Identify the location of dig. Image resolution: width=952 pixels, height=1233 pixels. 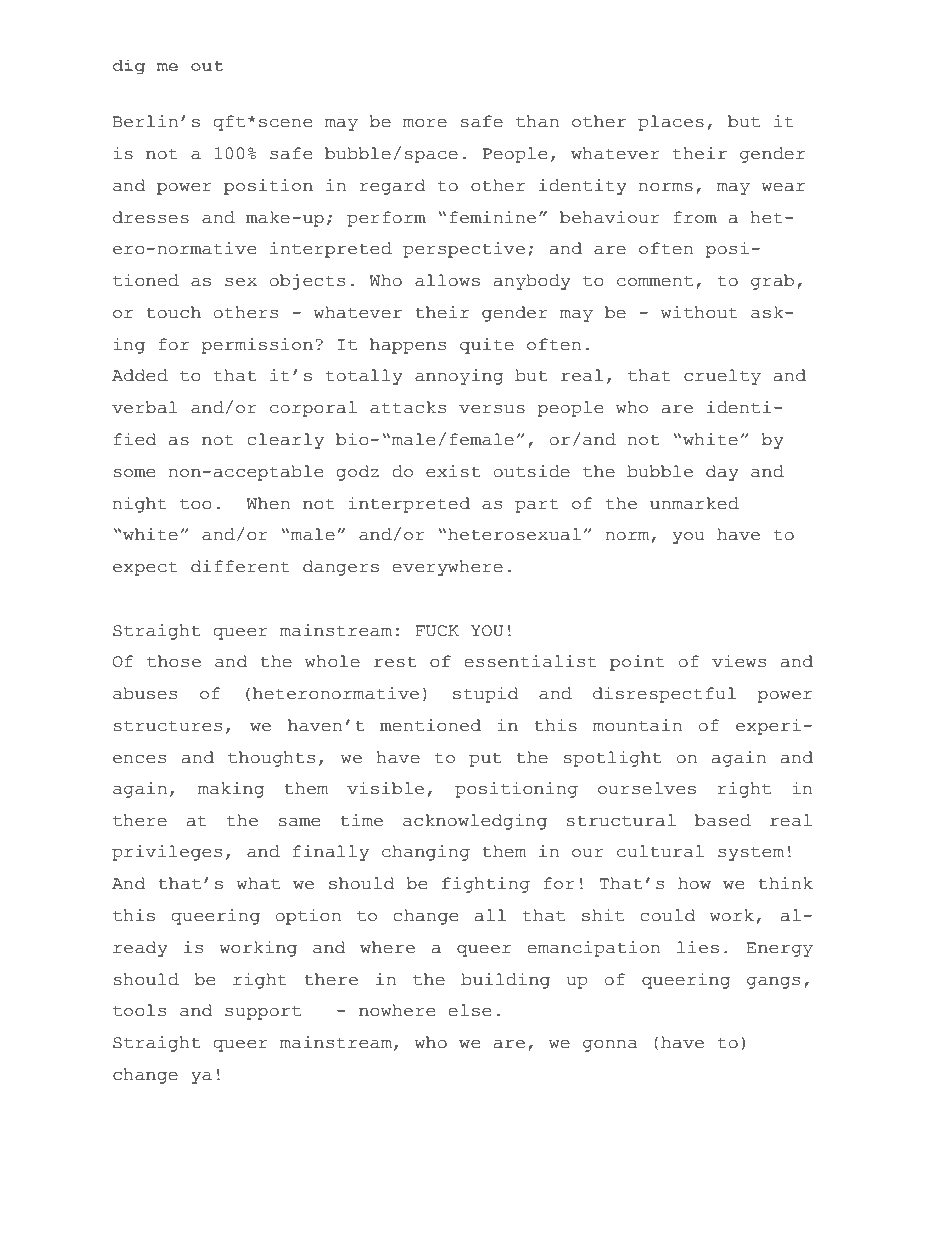
(128, 67).
